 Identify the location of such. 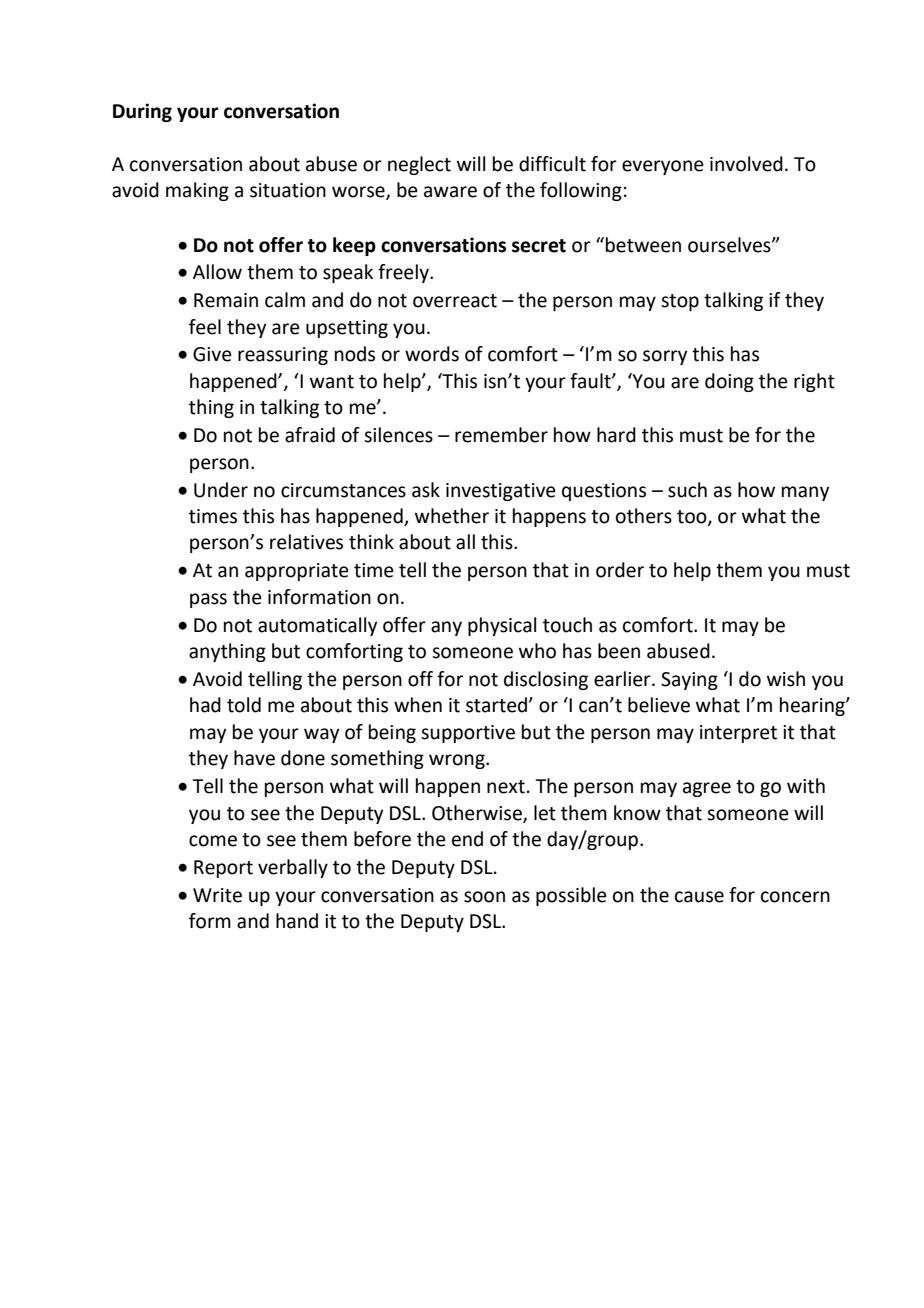
(687, 490).
